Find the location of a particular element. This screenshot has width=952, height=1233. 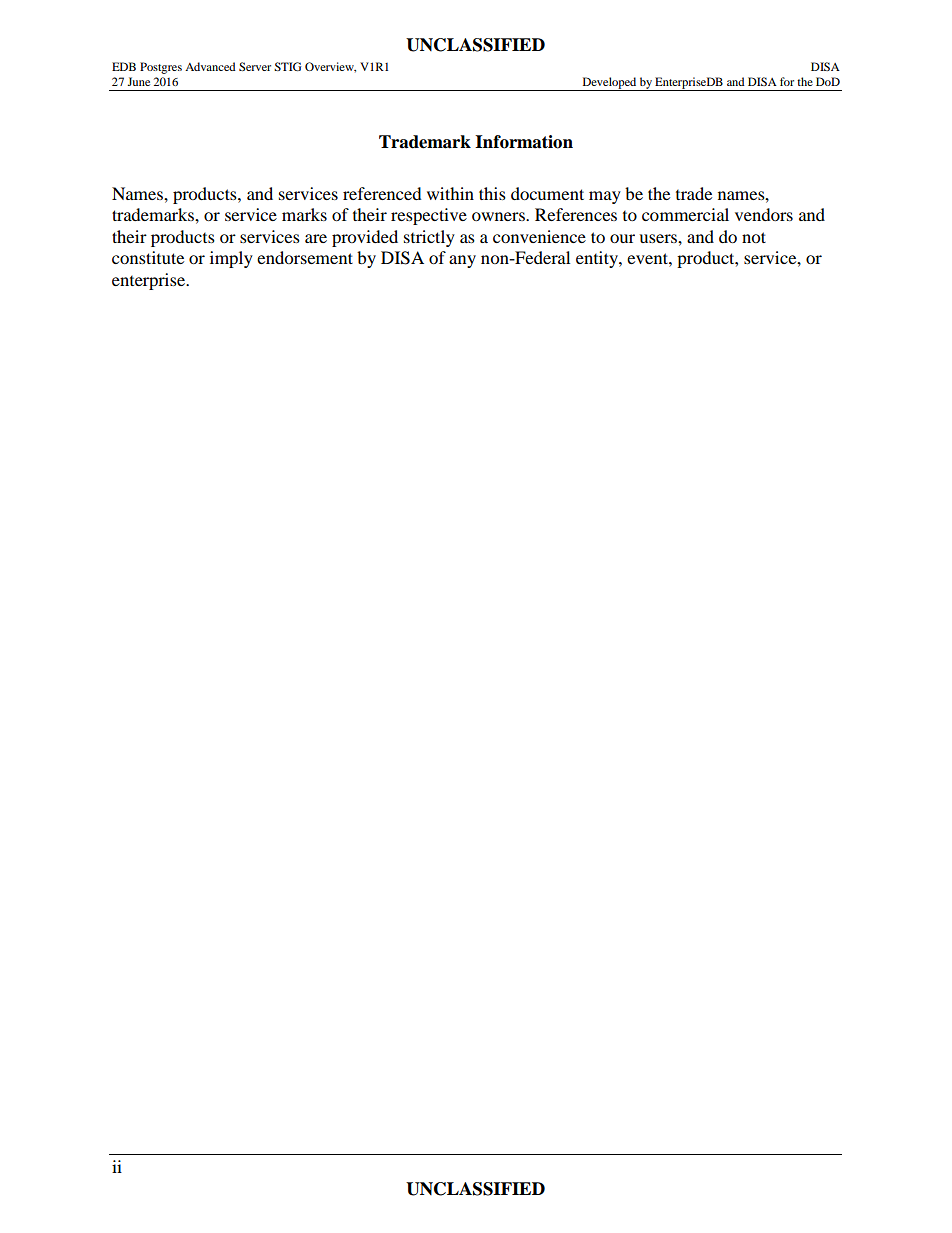

Information is located at coordinates (524, 142).
